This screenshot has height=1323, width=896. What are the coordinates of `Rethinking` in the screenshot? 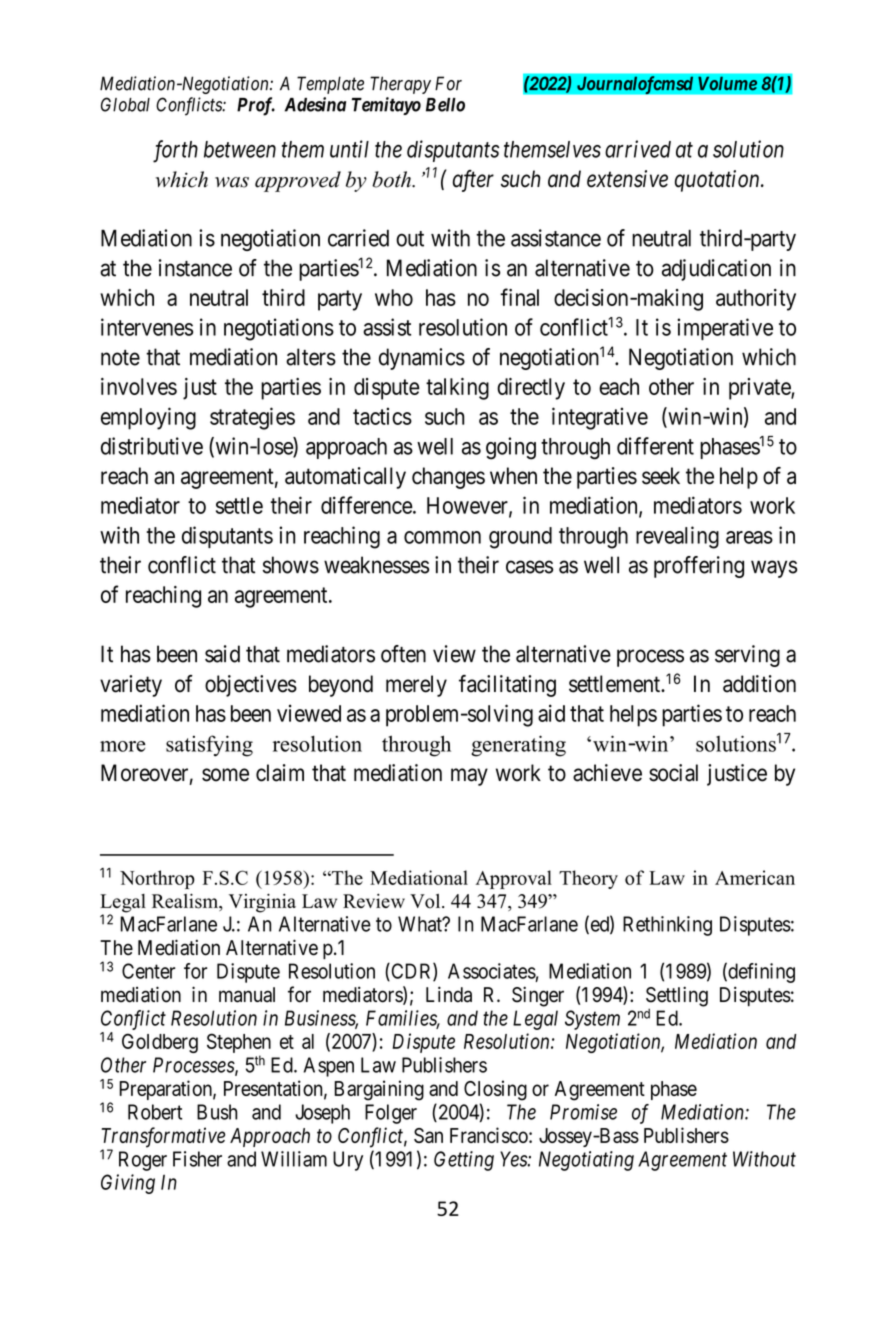 It's located at (667, 926).
